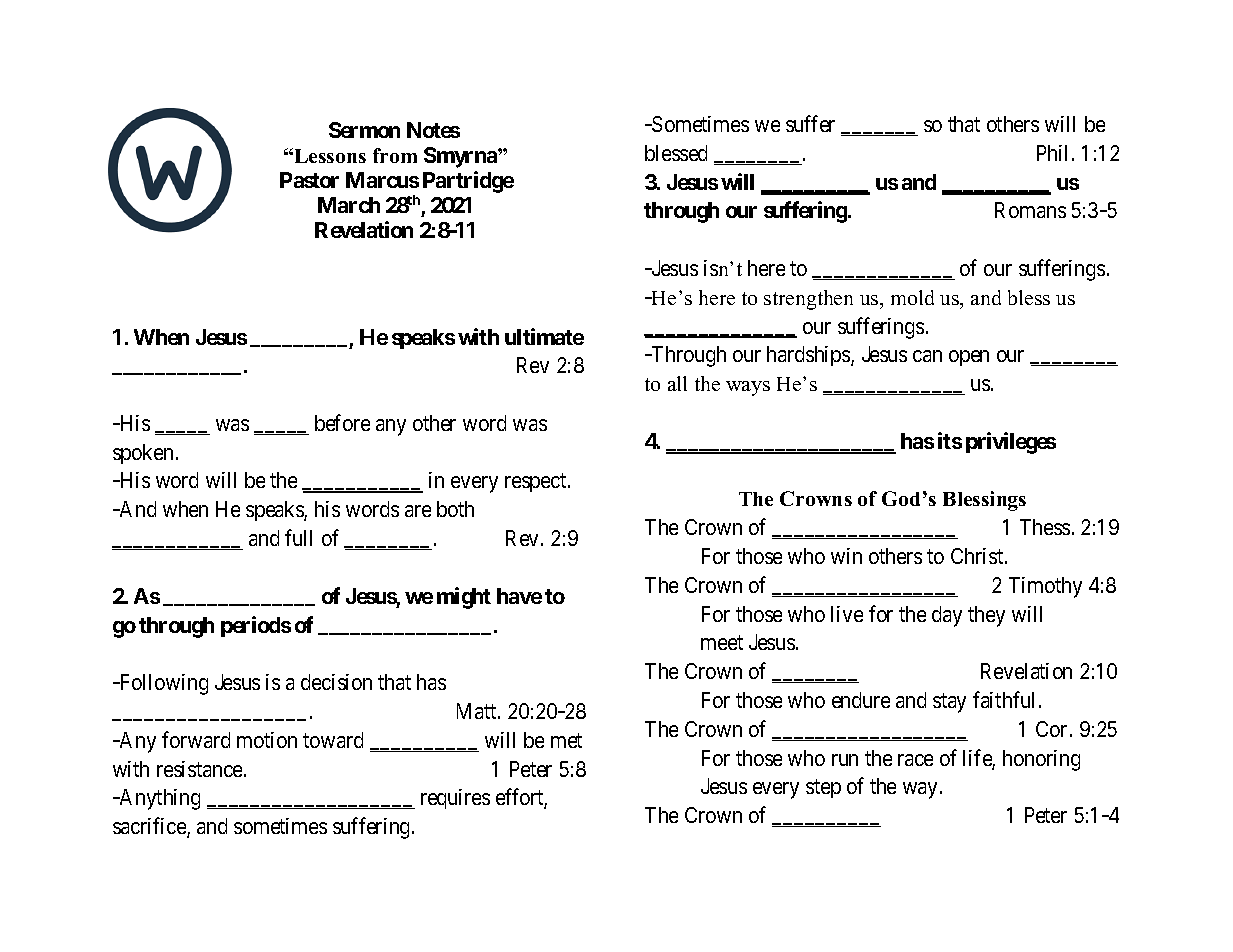 The height and width of the page is (952, 1233). What do you see at coordinates (537, 483) in the page?
I see `respect` at bounding box center [537, 483].
